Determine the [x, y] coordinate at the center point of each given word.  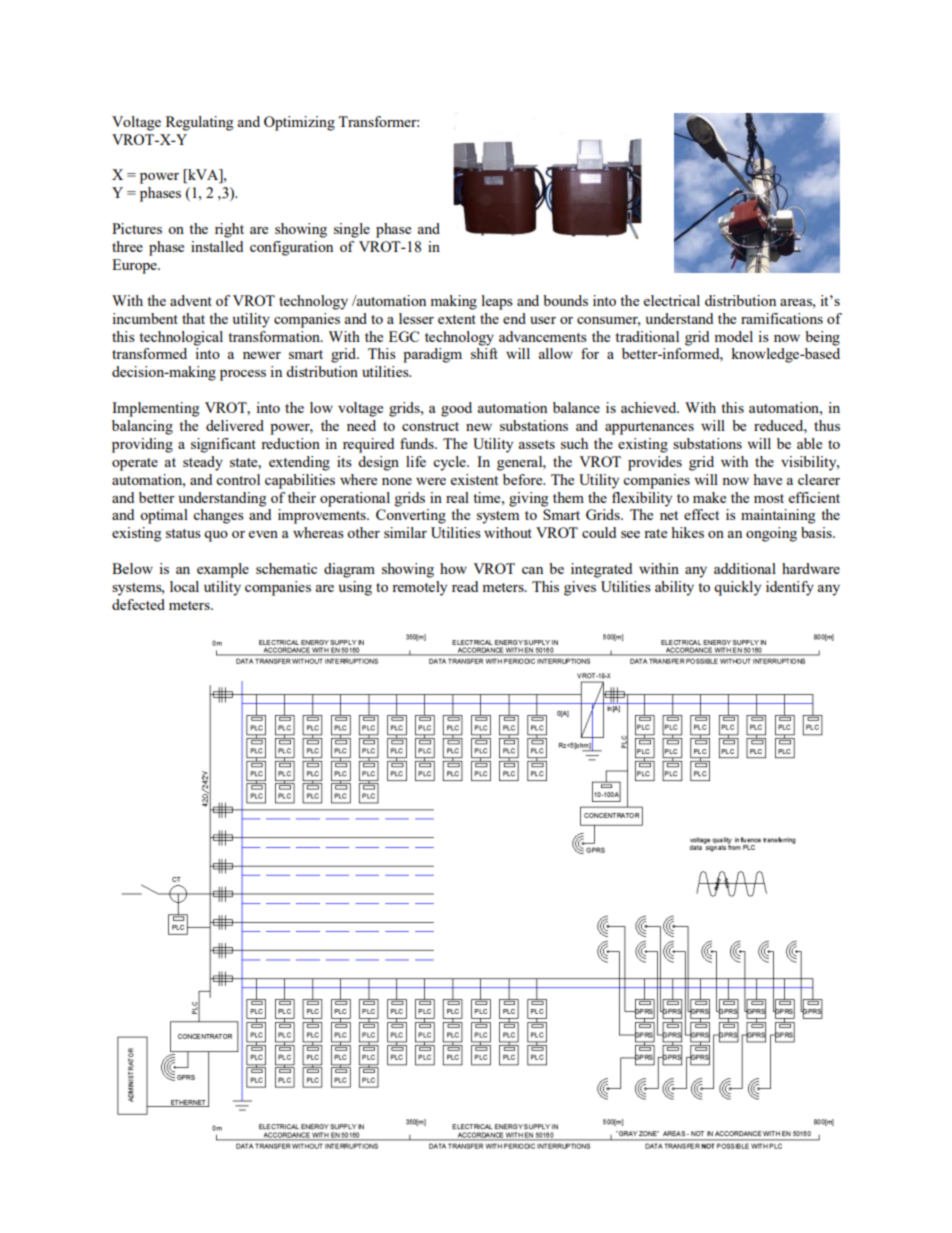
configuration [291, 248]
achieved [650, 407]
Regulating [199, 123]
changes [218, 516]
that [193, 318]
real [457, 497]
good [456, 409]
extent [457, 319]
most [769, 498]
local [184, 586]
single [352, 230]
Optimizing [299, 123]
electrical [672, 300]
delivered [235, 425]
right [229, 230]
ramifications [782, 318]
